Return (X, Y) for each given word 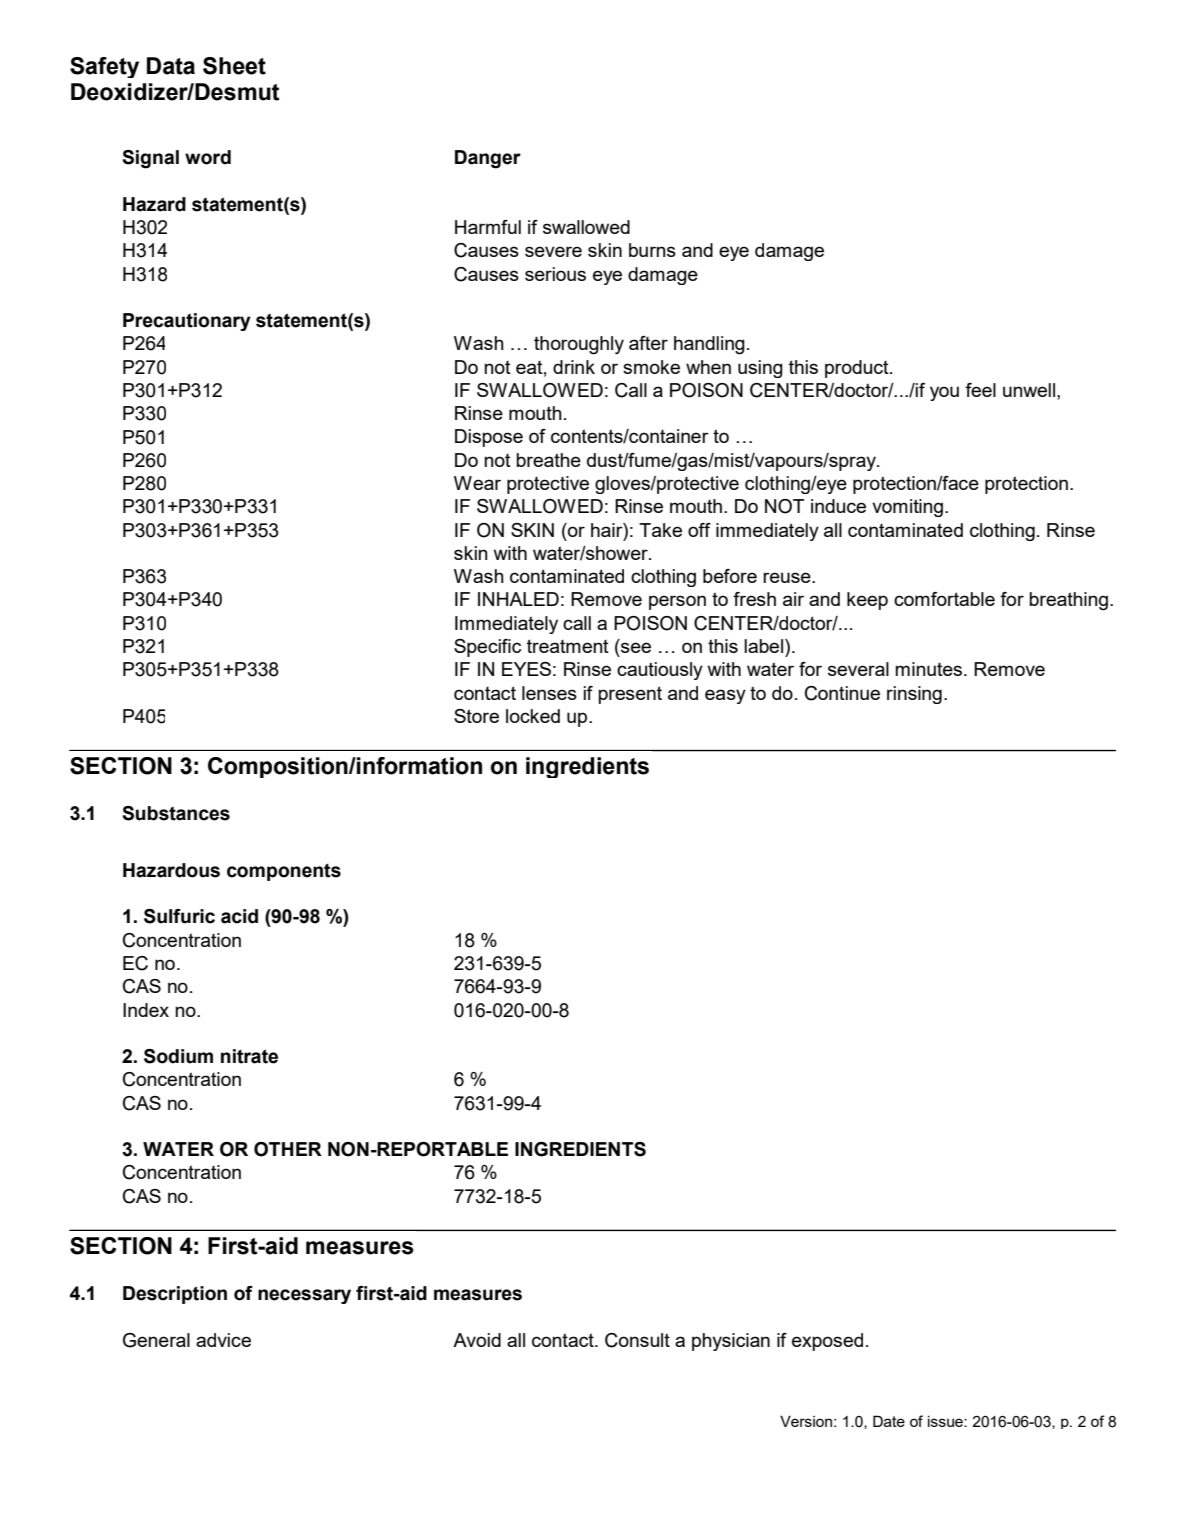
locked (533, 716)
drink (574, 367)
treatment (568, 646)
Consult (637, 1340)
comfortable (944, 599)
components (284, 872)
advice (223, 1340)
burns (652, 250)
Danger (488, 159)
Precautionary (187, 322)
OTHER (288, 1149)
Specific (487, 648)
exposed (827, 1342)
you (944, 393)
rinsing (914, 695)
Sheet (234, 66)
